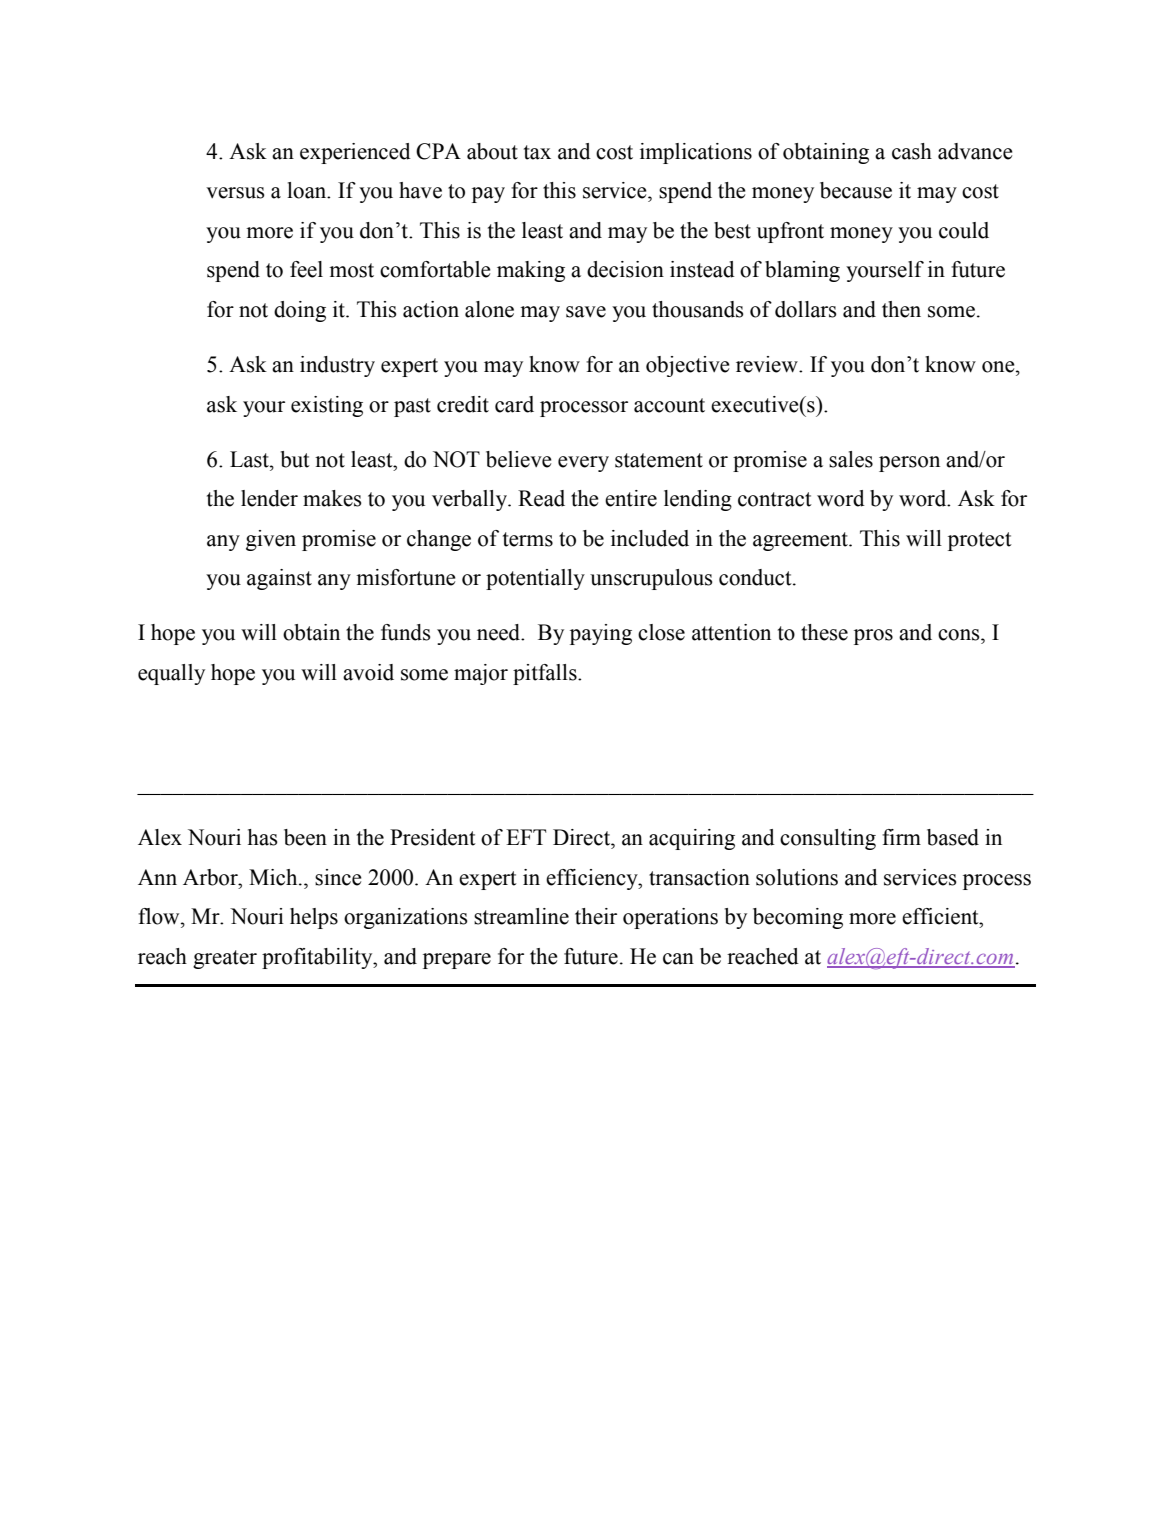 The image size is (1171, 1516). What do you see at coordinates (235, 193) in the screenshot?
I see `versus` at bounding box center [235, 193].
